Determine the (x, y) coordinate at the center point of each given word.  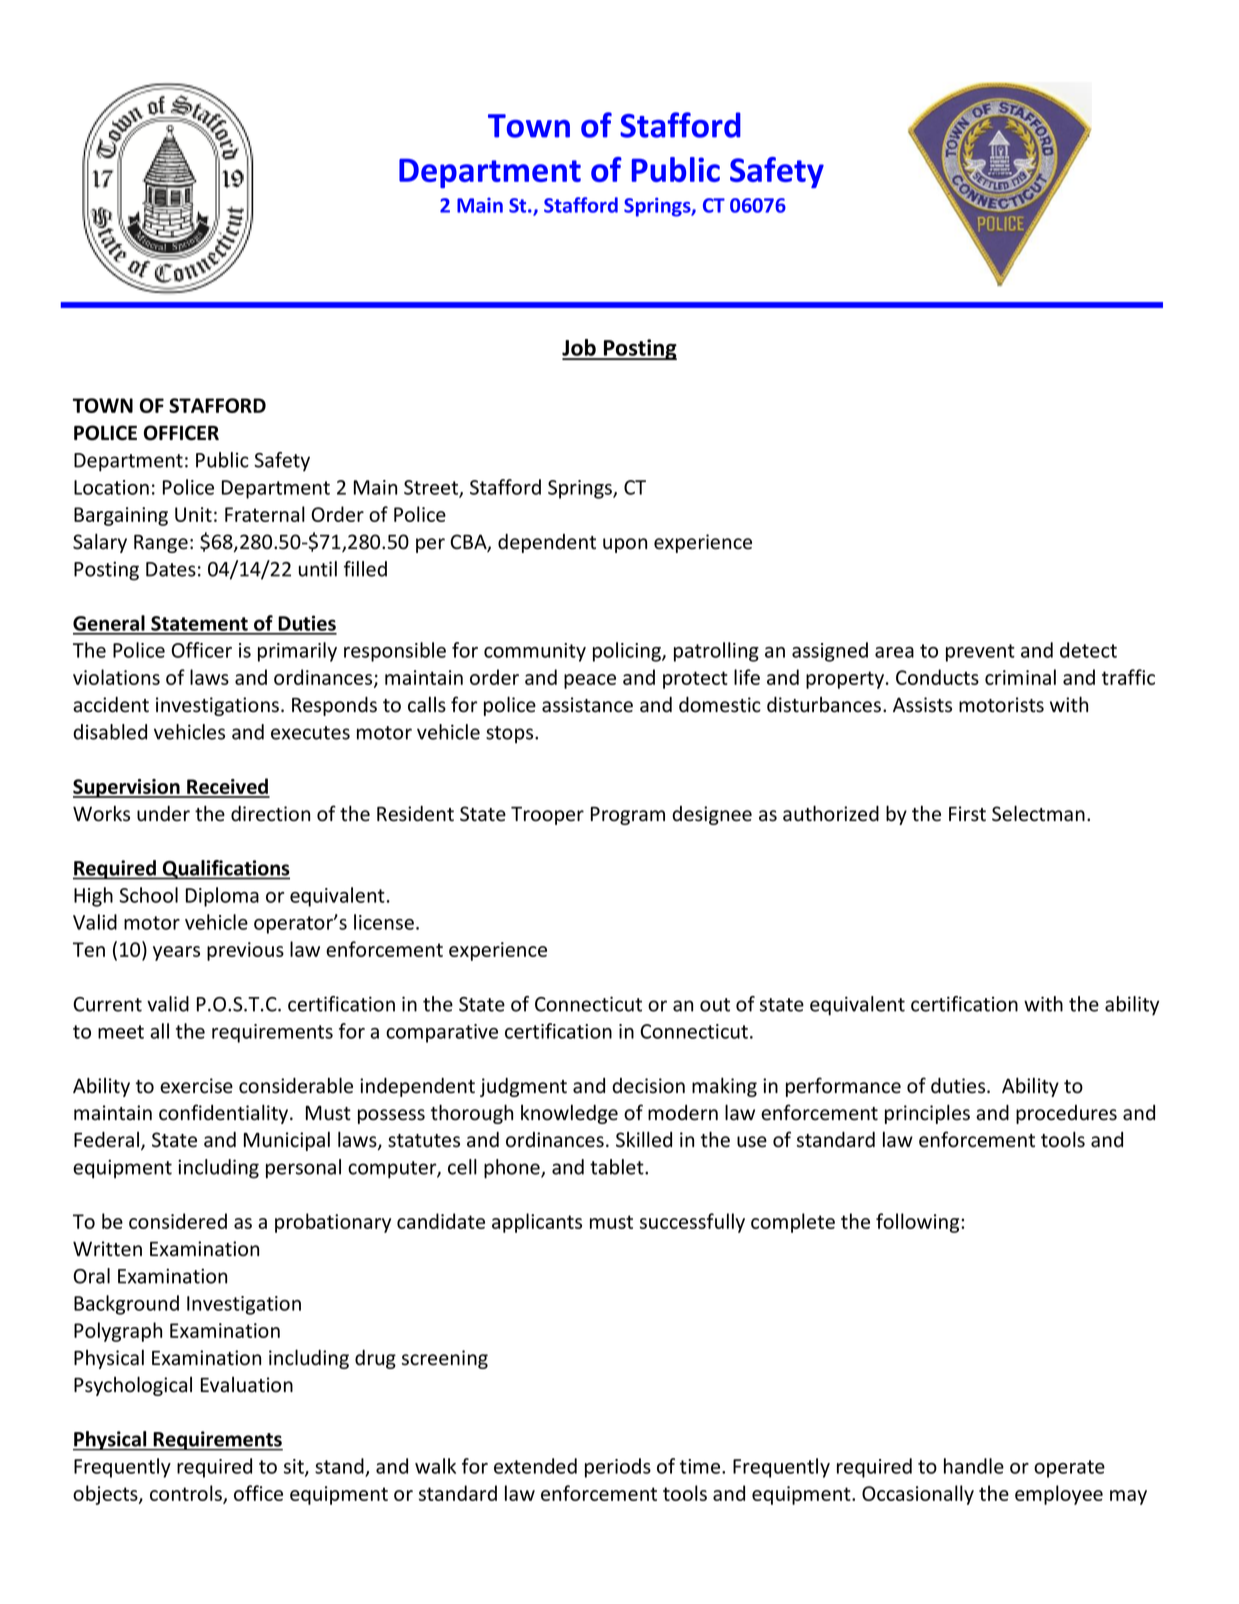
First (967, 814)
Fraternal (265, 514)
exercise (196, 1086)
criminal (1020, 677)
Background (126, 1305)
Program (628, 816)
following (919, 1223)
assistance (587, 705)
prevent (980, 653)
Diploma (222, 897)
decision (648, 1086)
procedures (1066, 1114)
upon (625, 545)
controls (187, 1494)
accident (111, 705)
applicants (537, 1223)
